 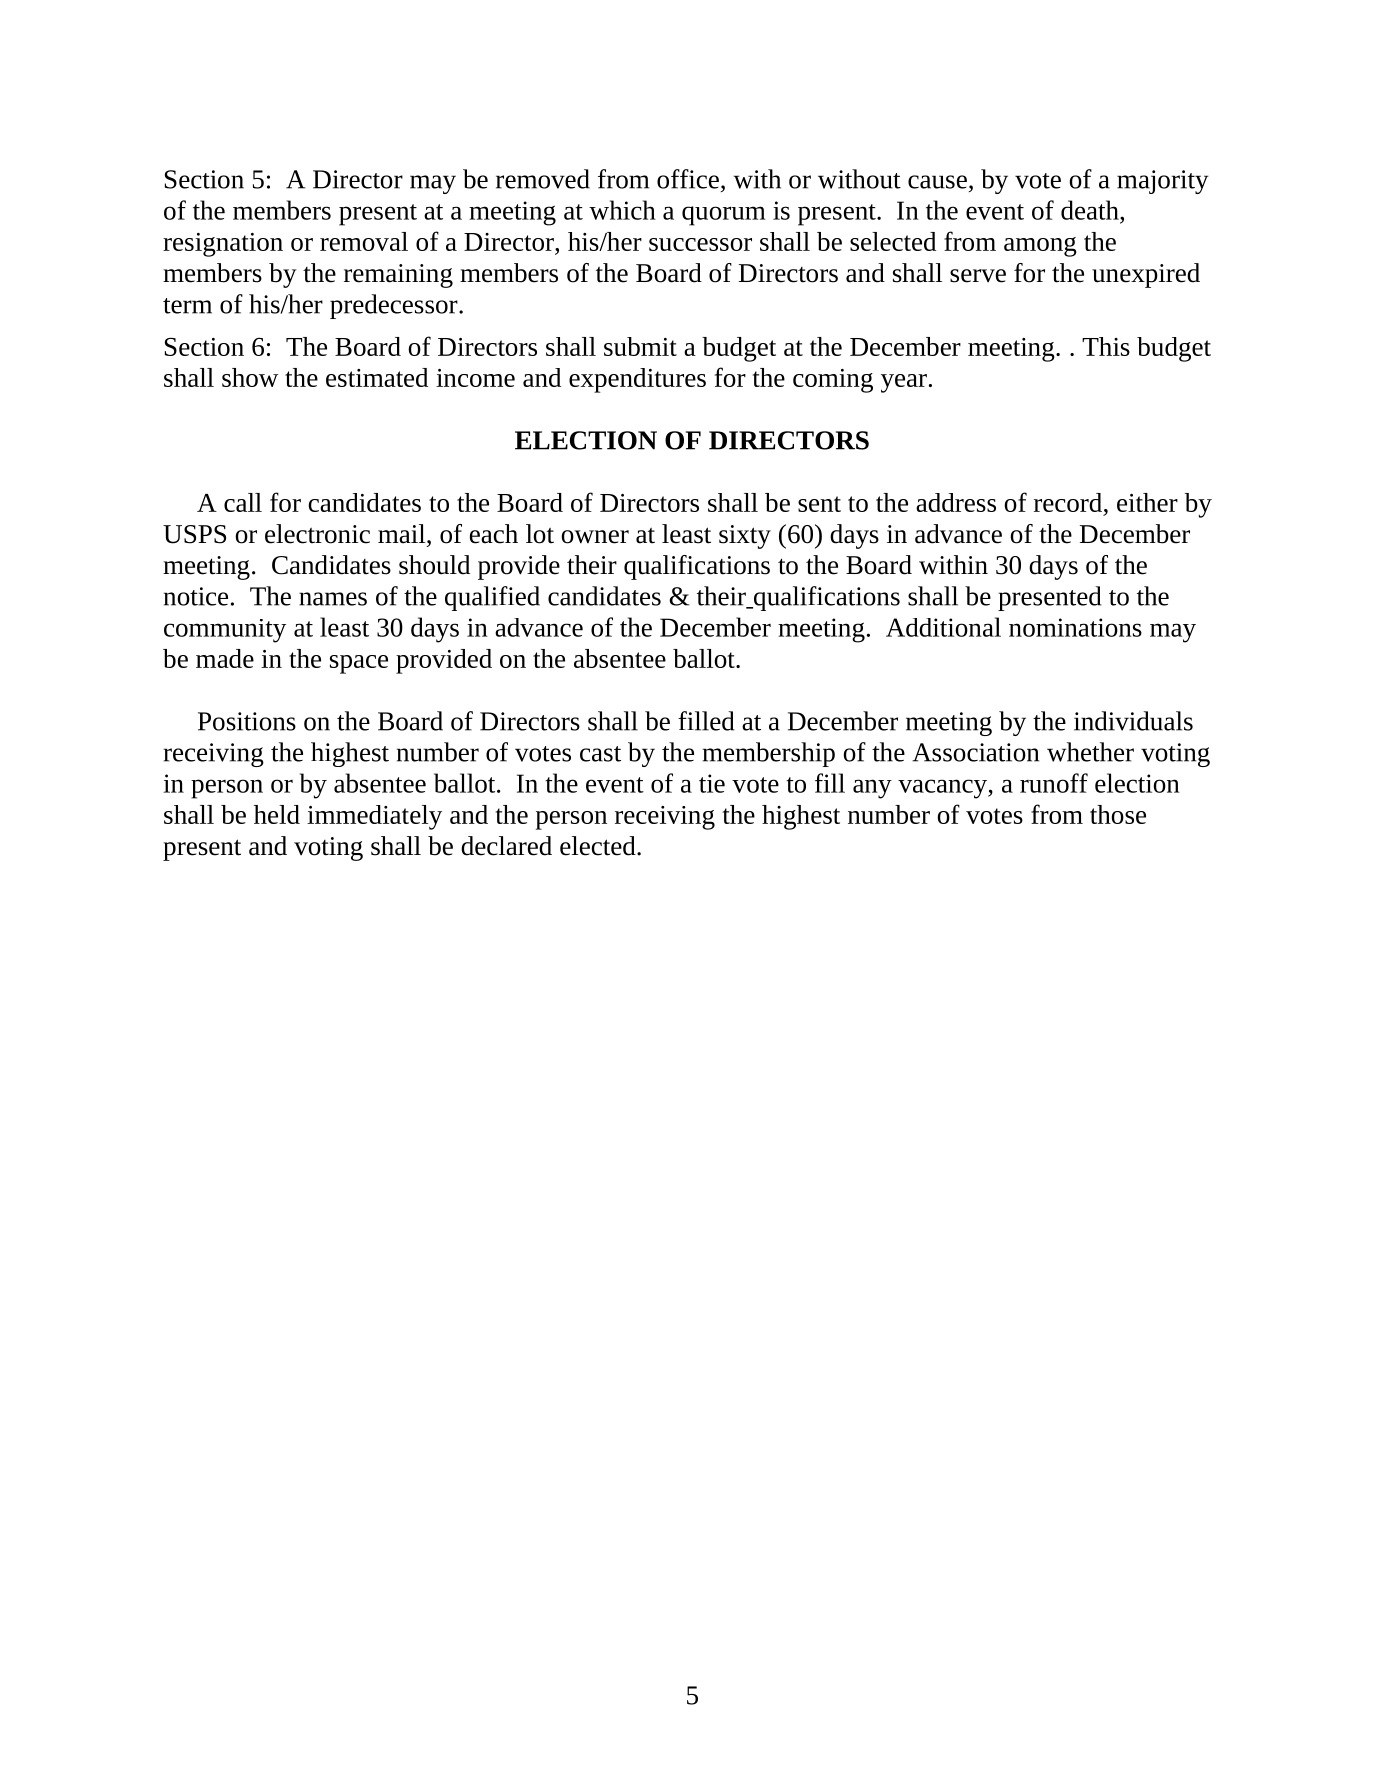 I want to click on This, so click(x=1106, y=346).
